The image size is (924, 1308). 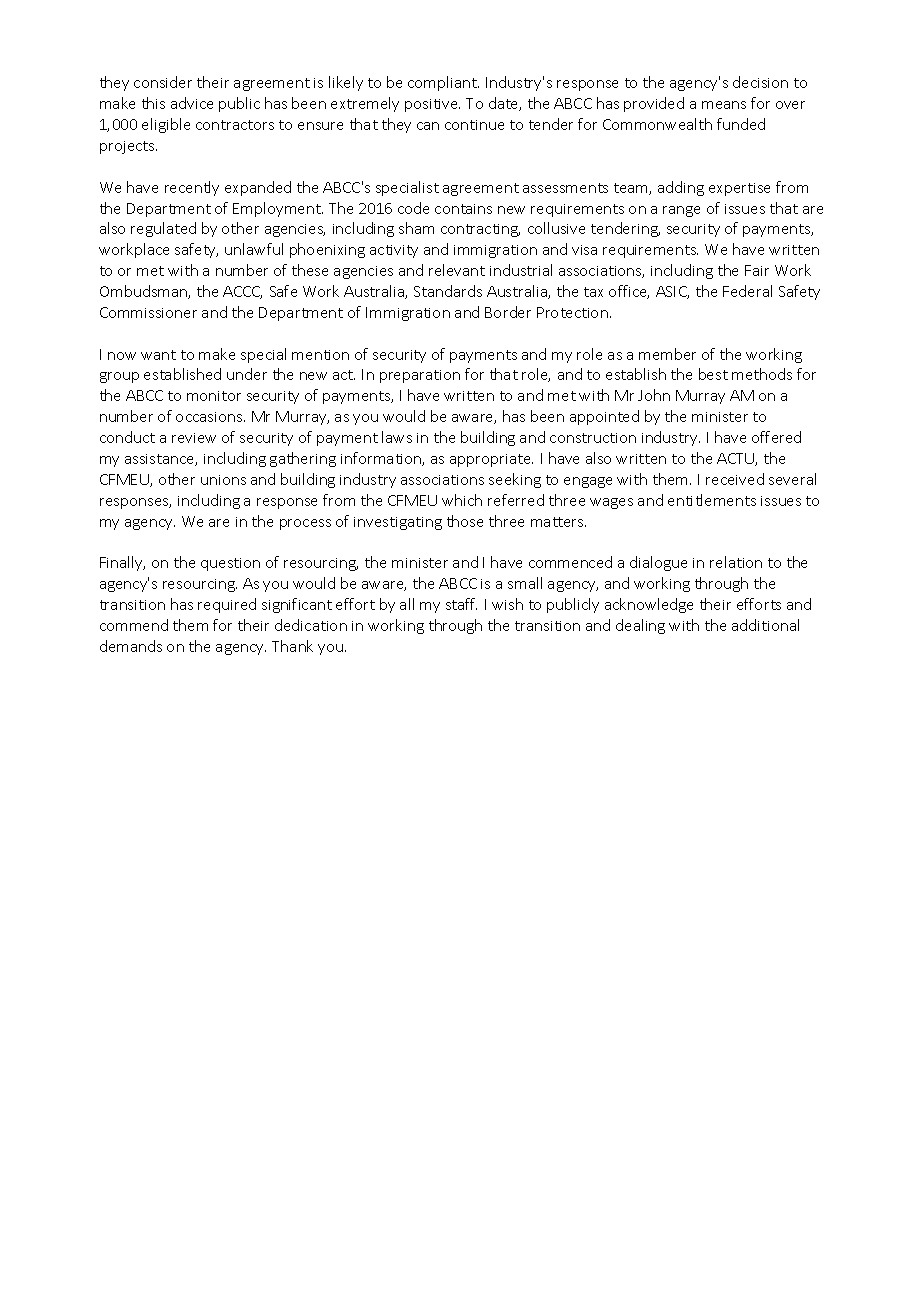 I want to click on relevant, so click(x=457, y=270).
